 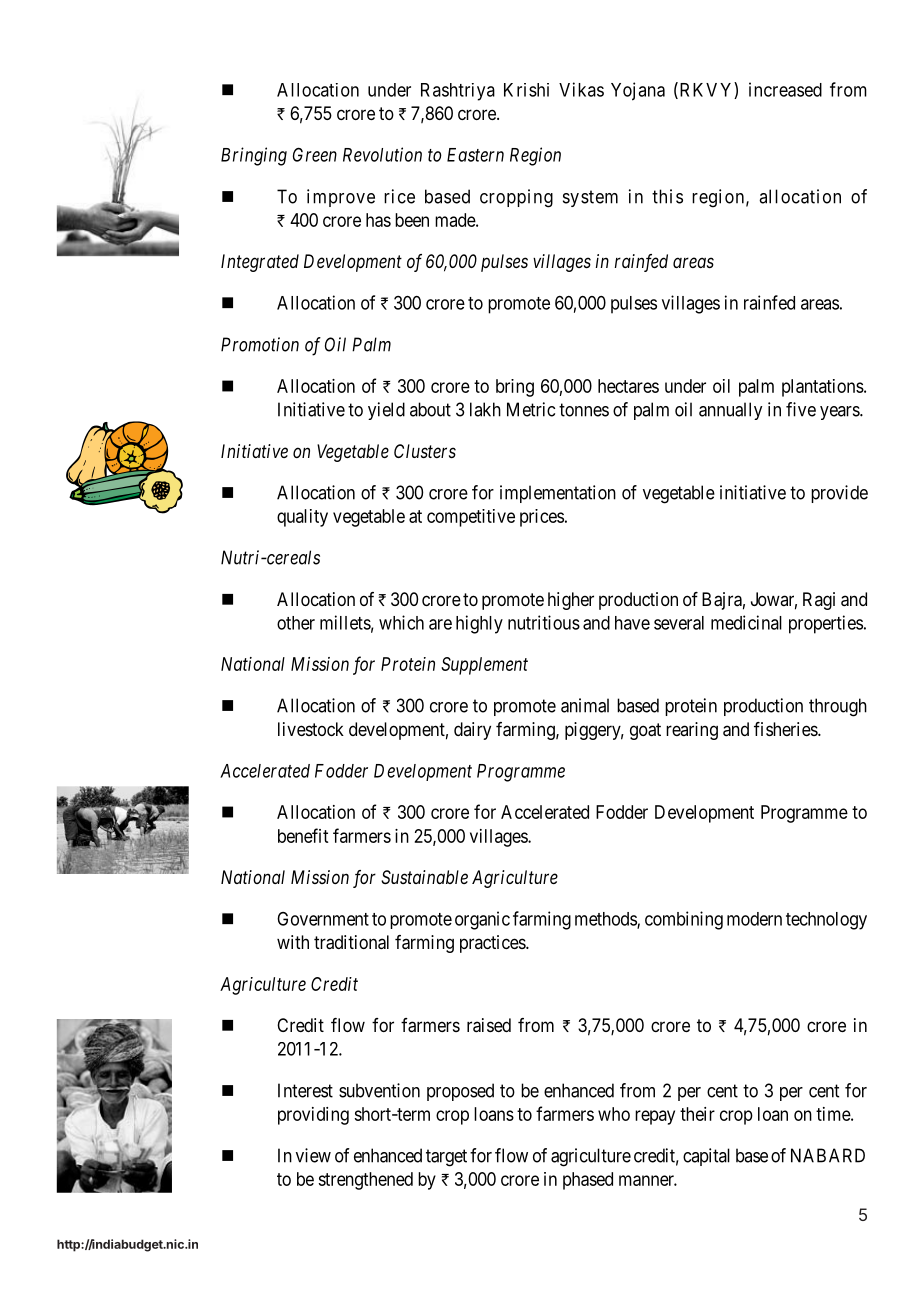 I want to click on phased, so click(x=588, y=1181).
